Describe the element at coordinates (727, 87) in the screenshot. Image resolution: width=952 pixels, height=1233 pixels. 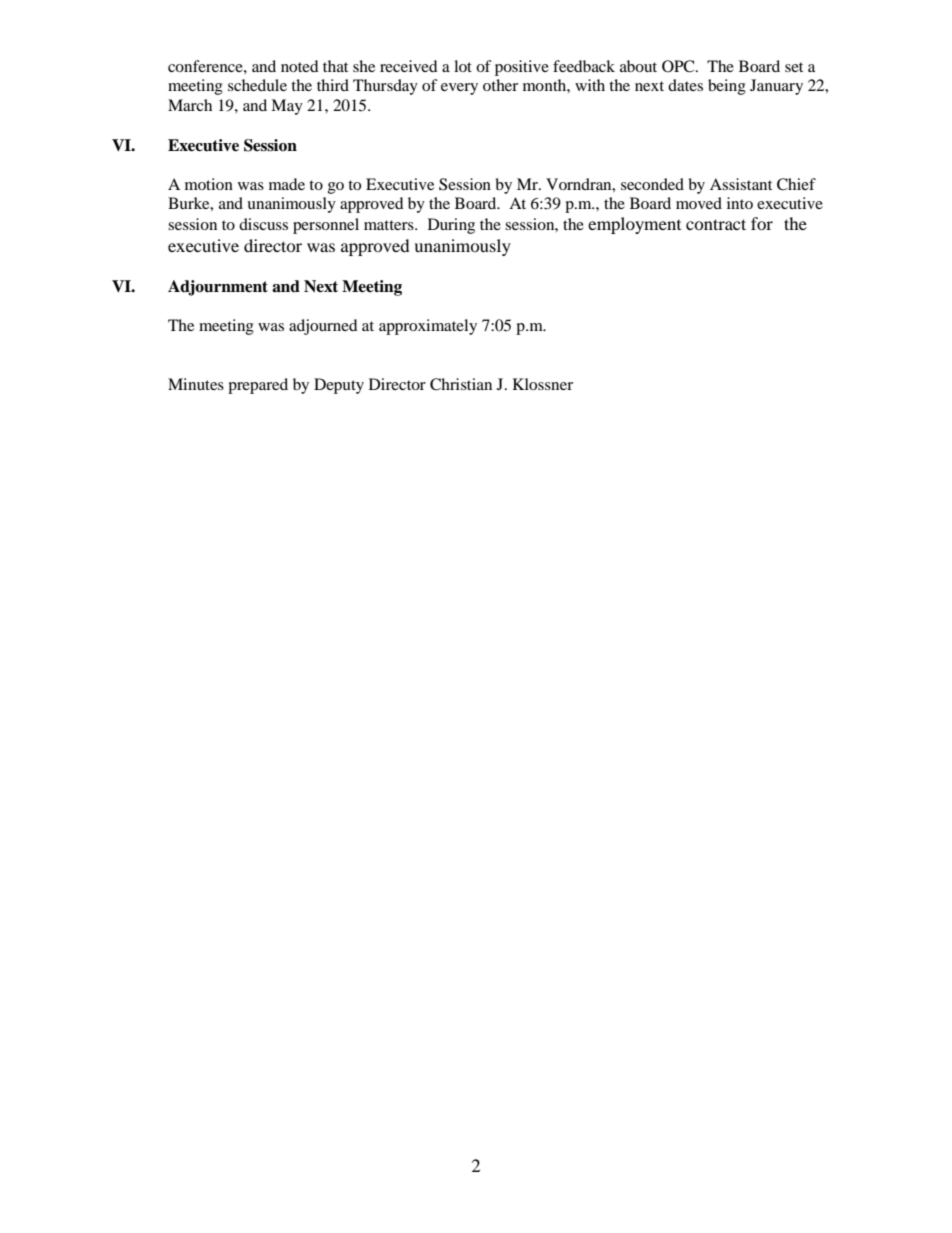
I see `being` at that location.
